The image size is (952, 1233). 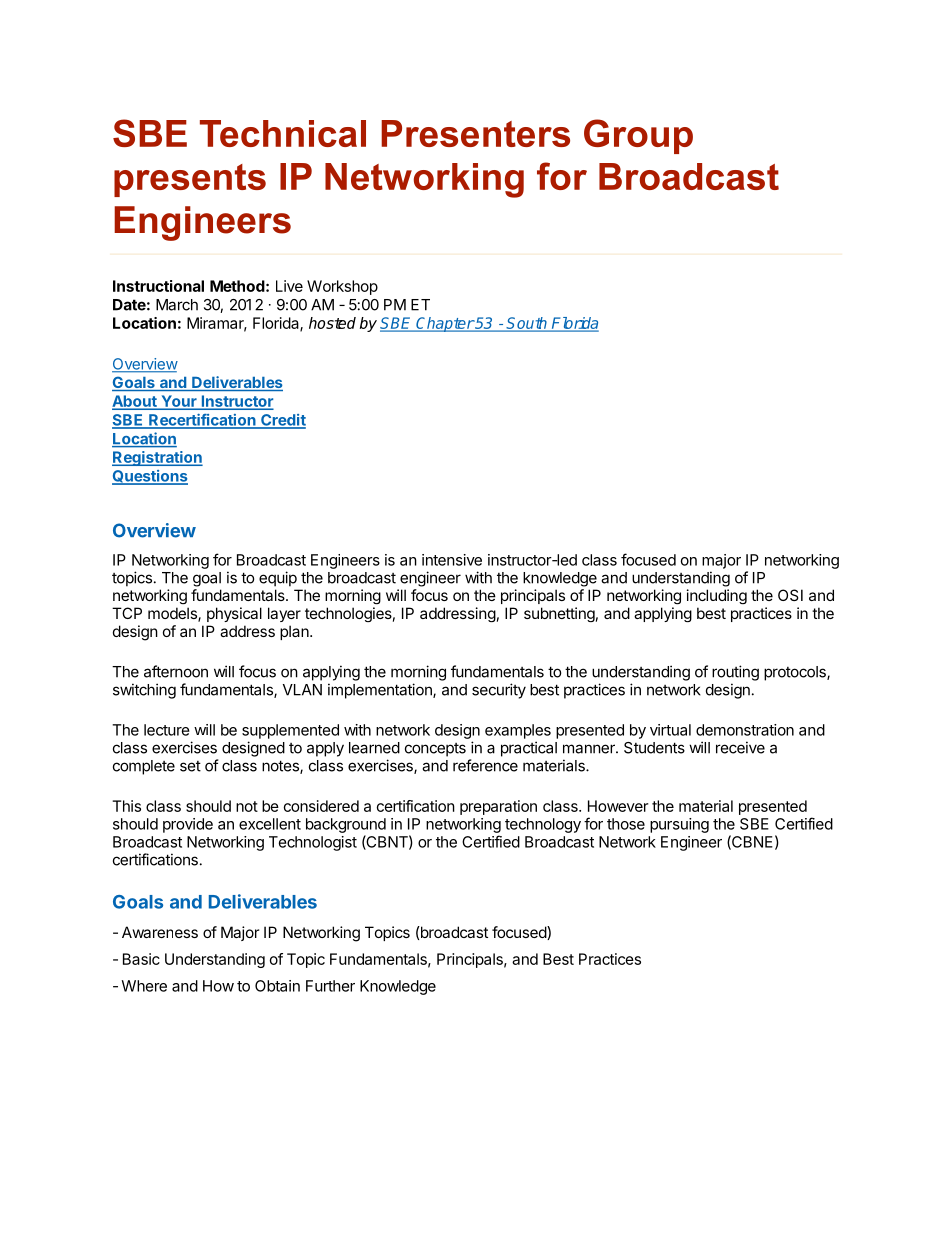 What do you see at coordinates (498, 807) in the document?
I see `preparation` at bounding box center [498, 807].
